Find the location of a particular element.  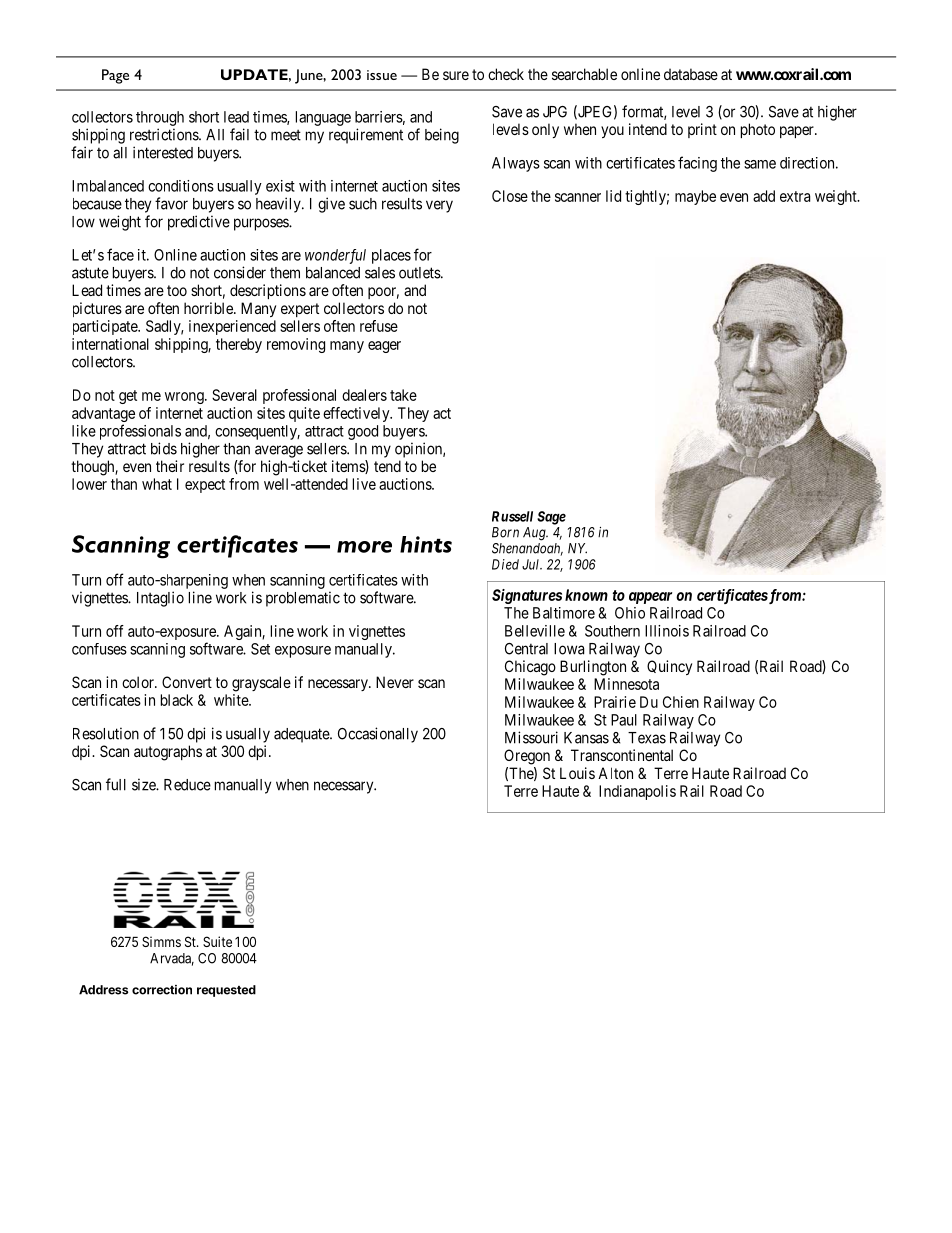

take is located at coordinates (403, 395).
